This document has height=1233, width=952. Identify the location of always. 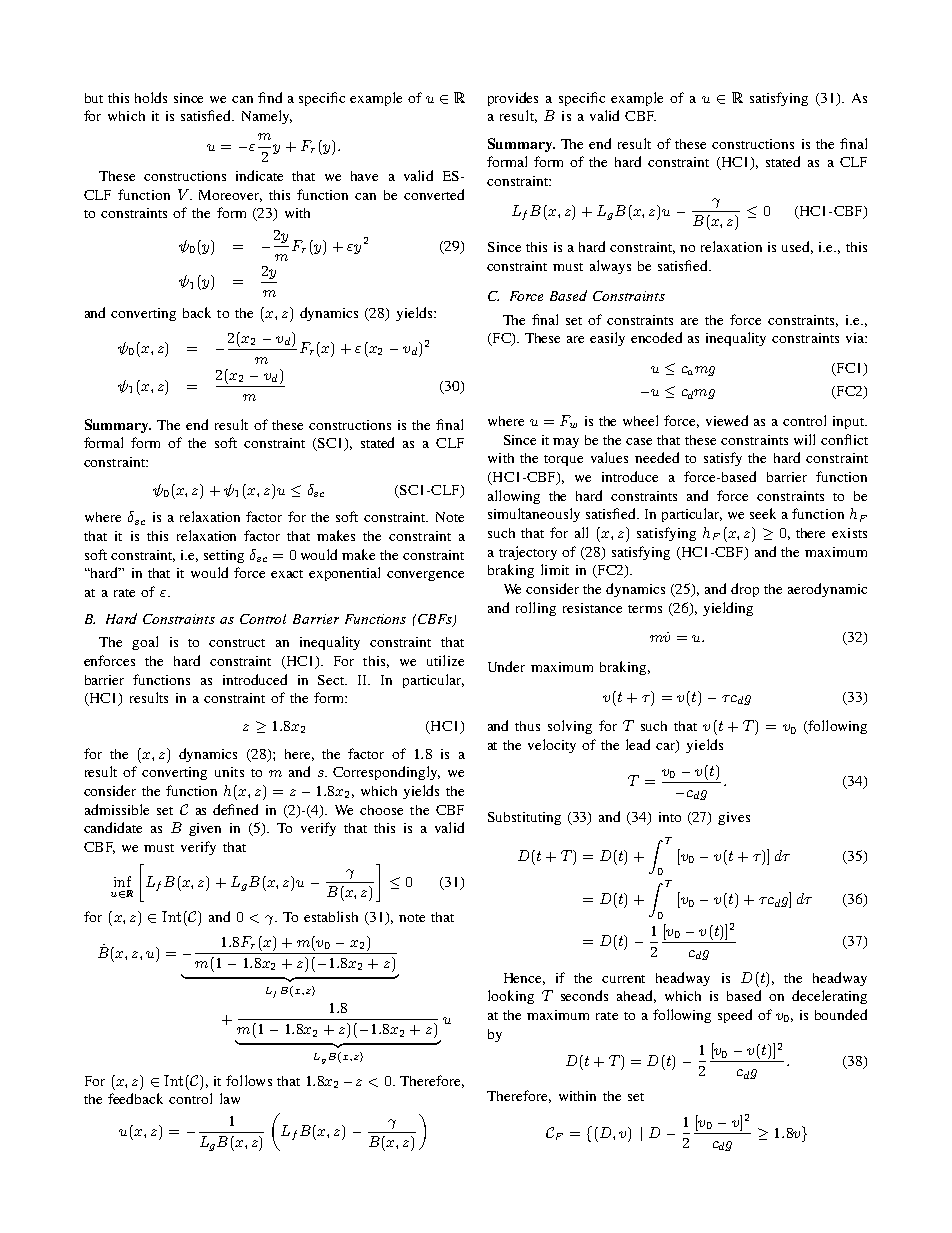
(610, 267).
